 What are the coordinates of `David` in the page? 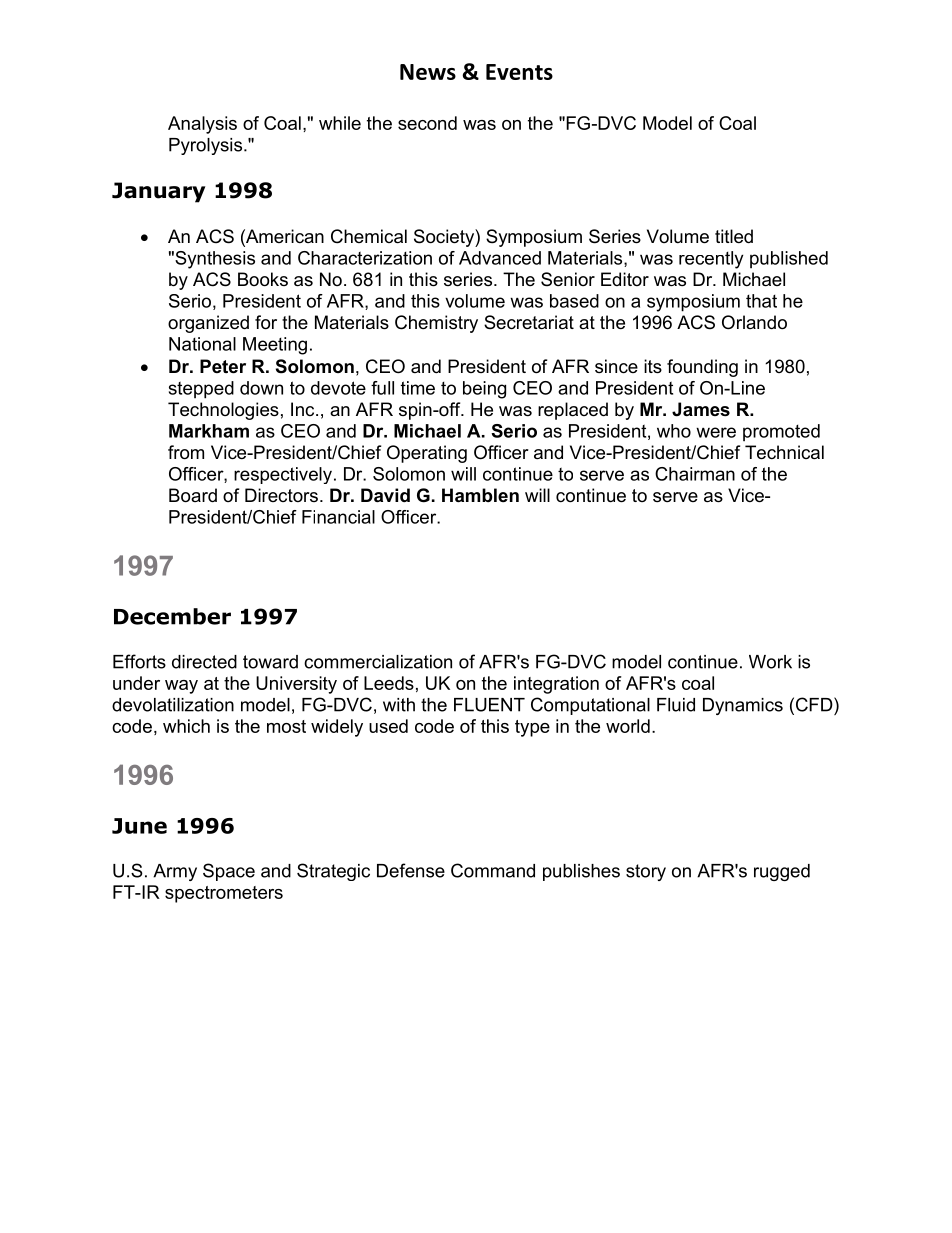 It's located at (385, 495).
